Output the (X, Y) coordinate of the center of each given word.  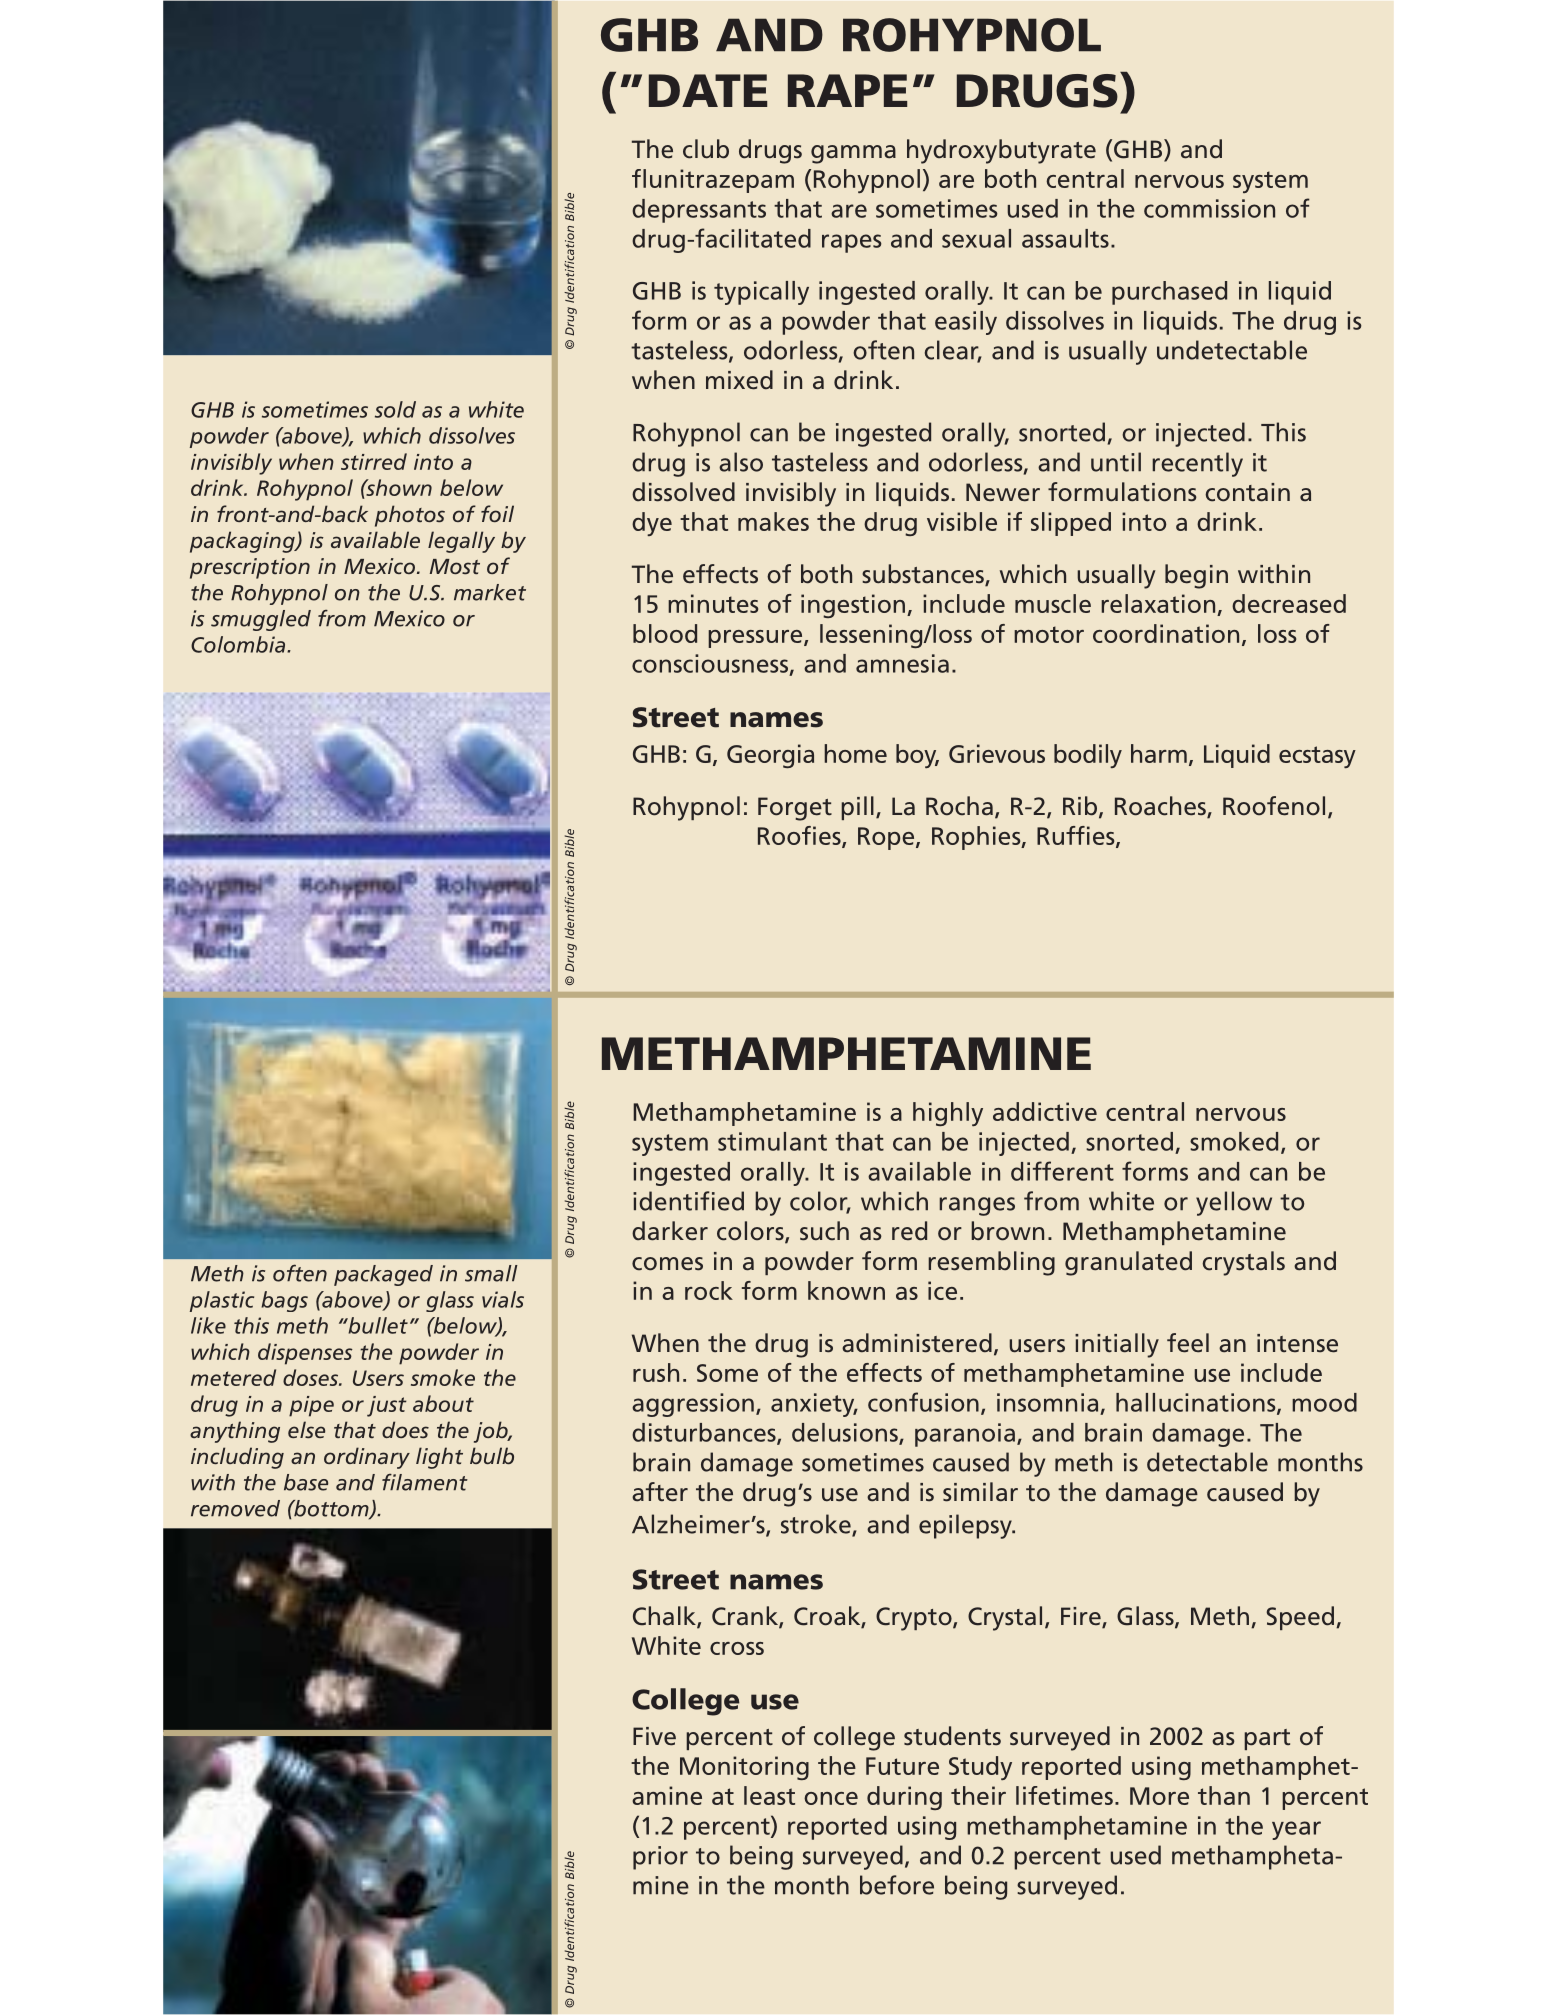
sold (395, 409)
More (1159, 1796)
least (769, 1795)
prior (660, 1858)
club (706, 149)
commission (1209, 208)
